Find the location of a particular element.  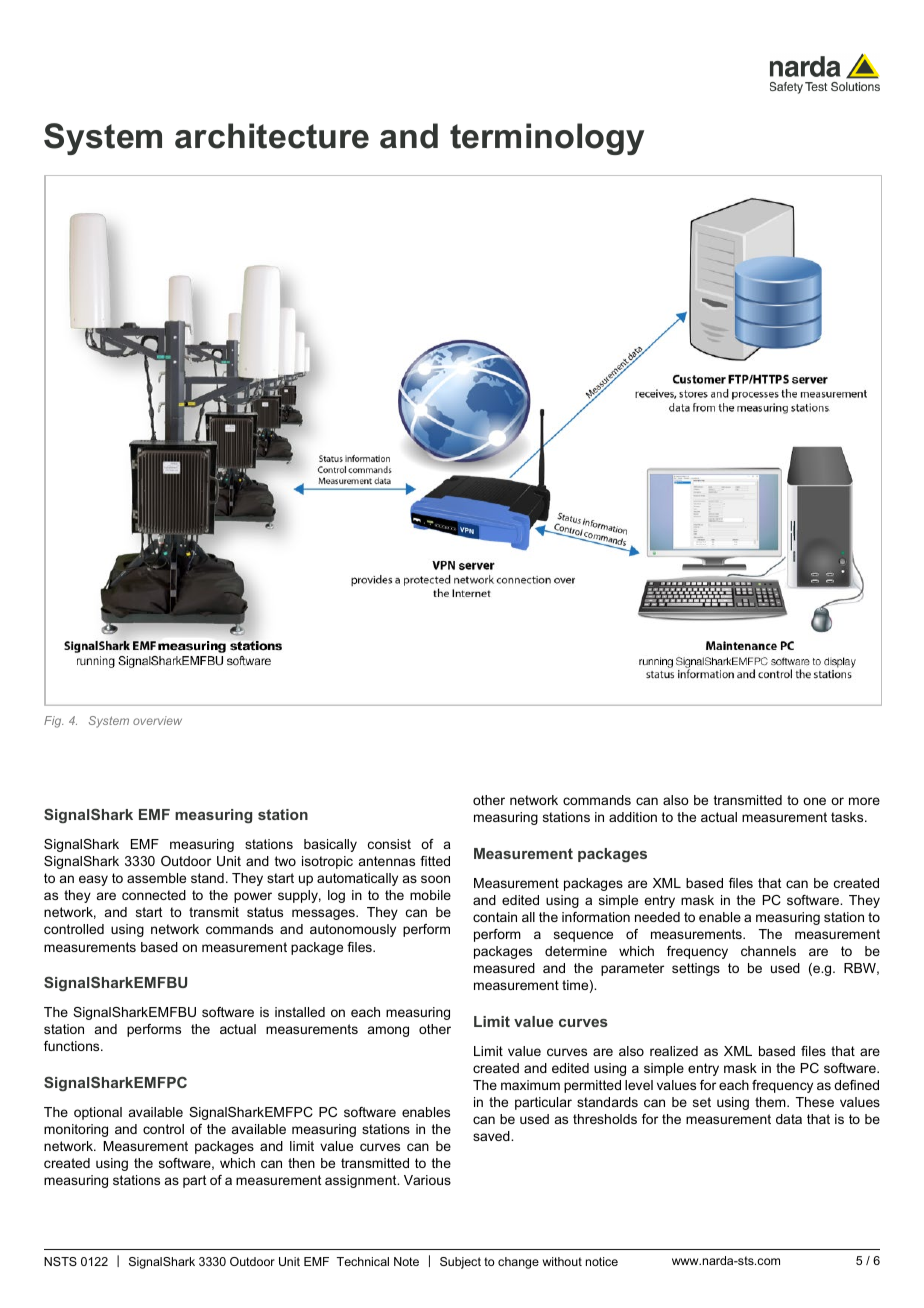

one is located at coordinates (814, 801).
